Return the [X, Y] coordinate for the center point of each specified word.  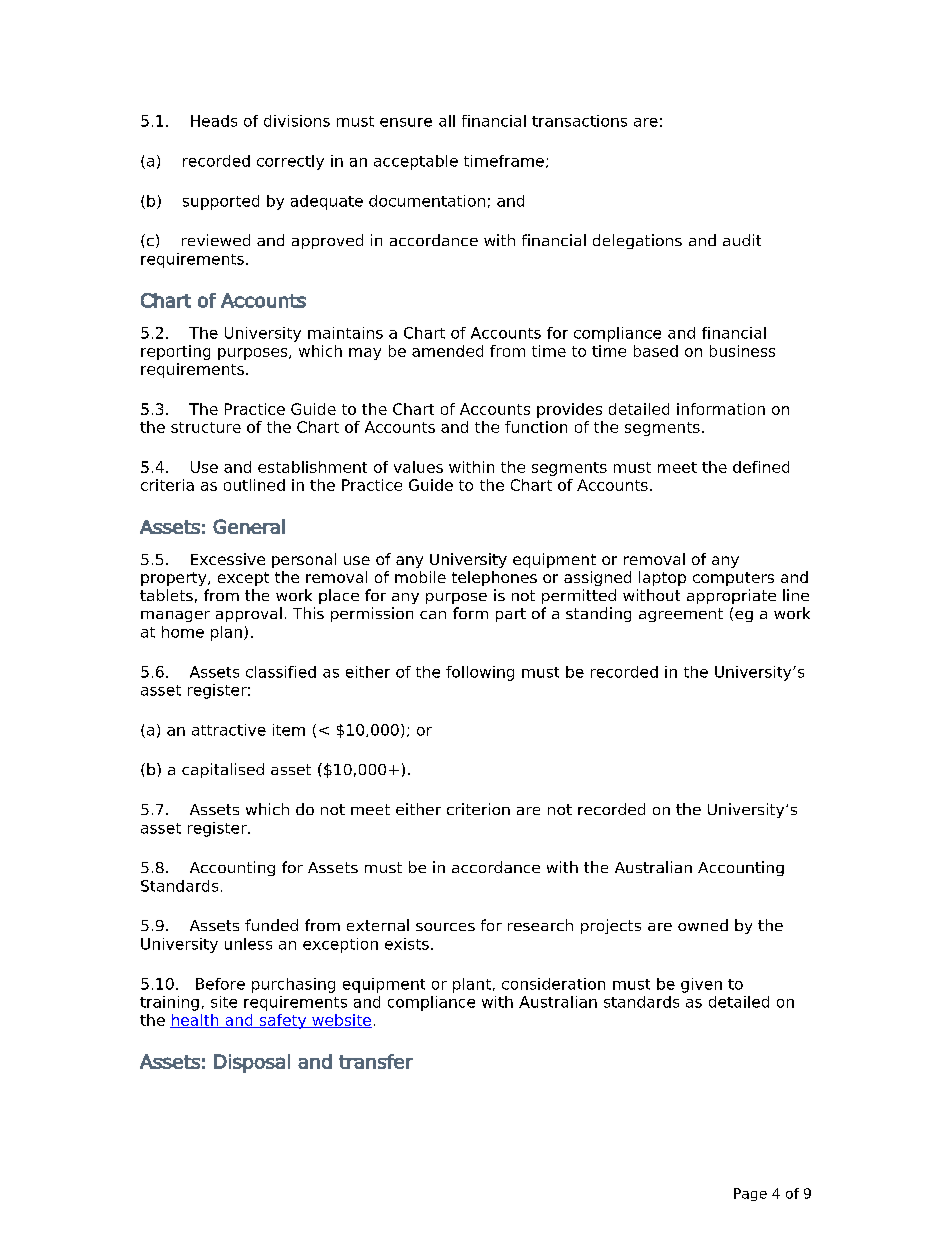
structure [206, 427]
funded [271, 925]
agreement [681, 615]
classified [281, 672]
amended [447, 351]
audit [742, 240]
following [480, 673]
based [656, 351]
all [447, 121]
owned [703, 925]
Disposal [252, 1063]
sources [445, 927]
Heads [214, 121]
